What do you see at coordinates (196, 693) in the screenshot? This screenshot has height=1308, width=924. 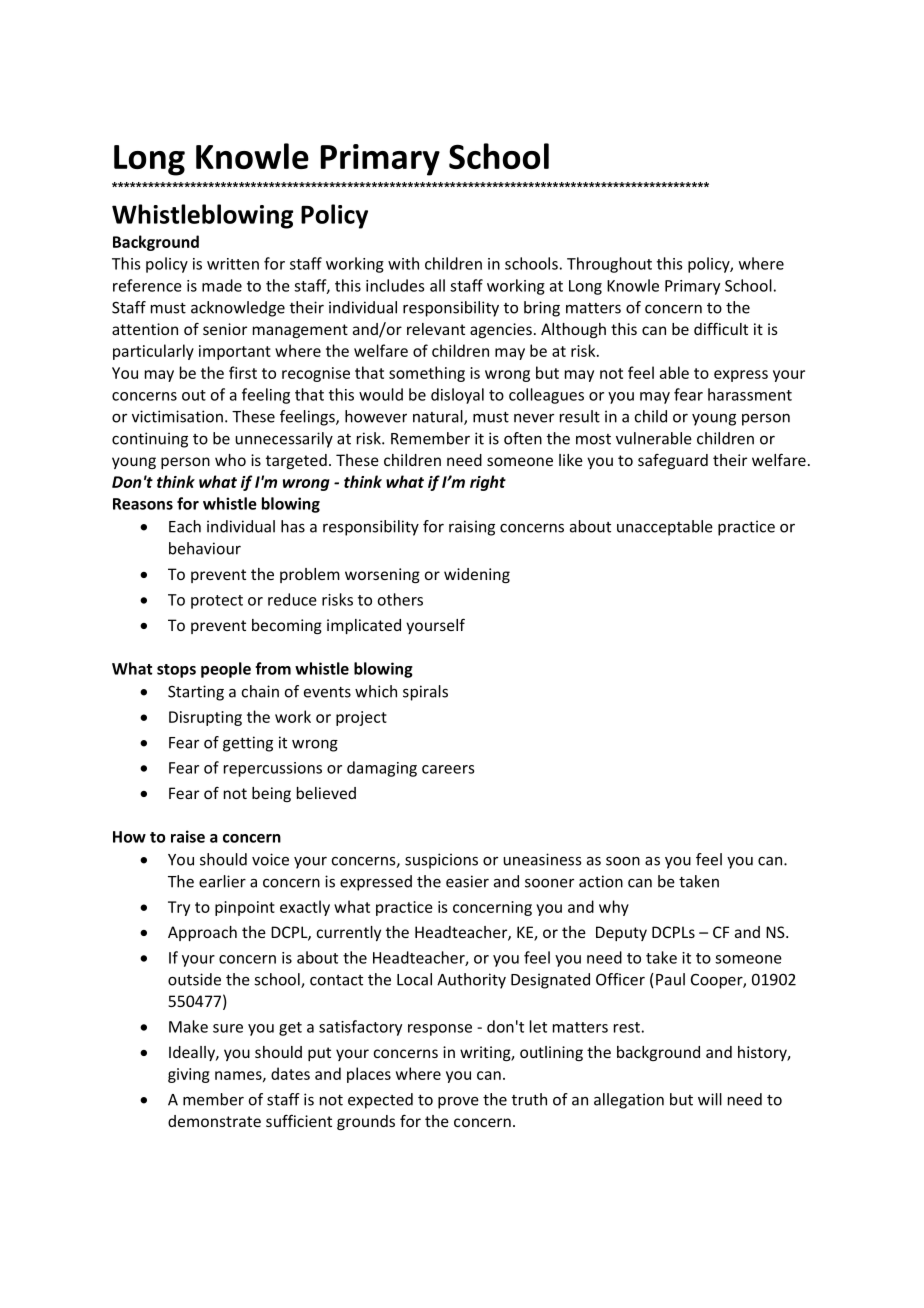 I see `Starting` at bounding box center [196, 693].
